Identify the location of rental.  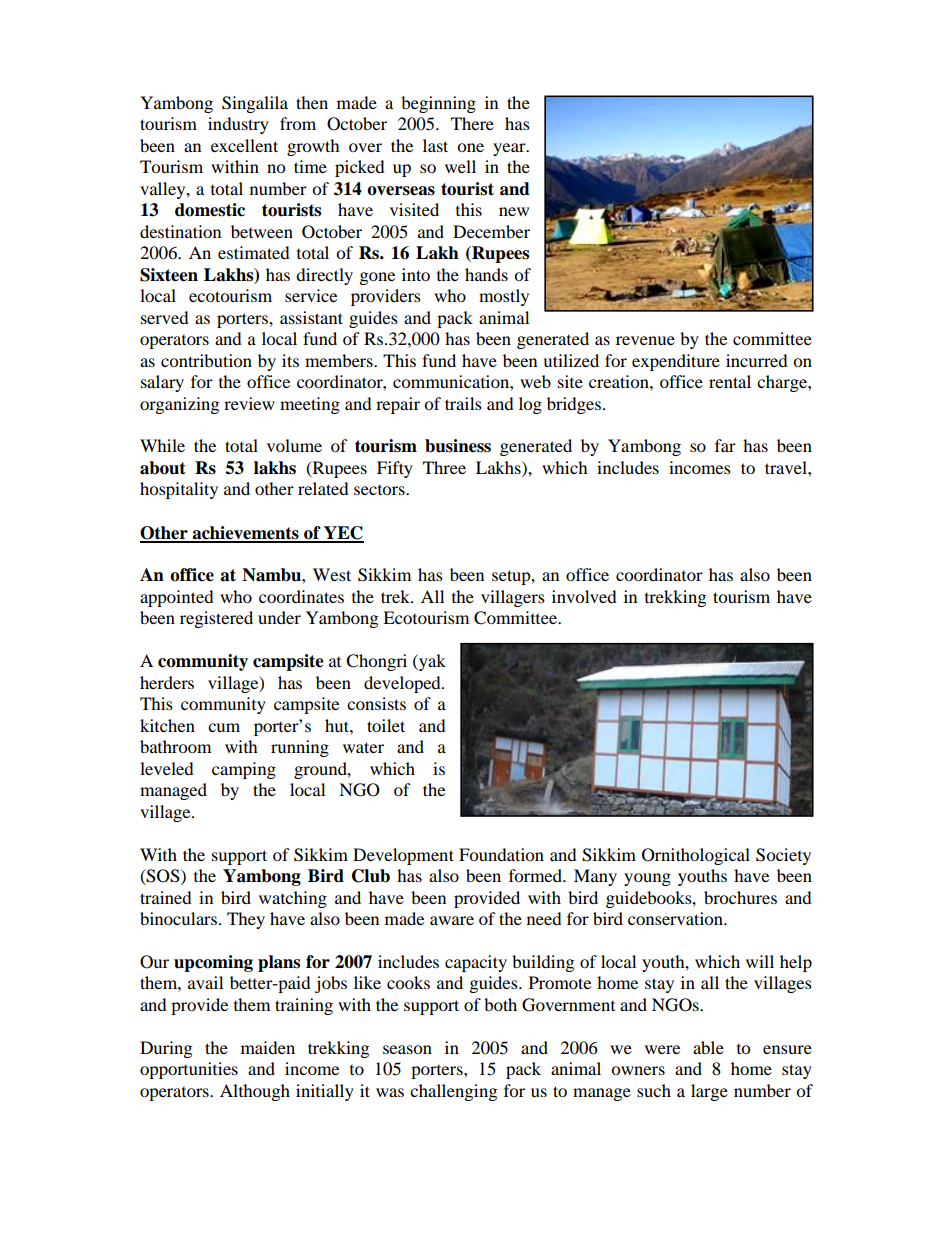
(730, 381).
